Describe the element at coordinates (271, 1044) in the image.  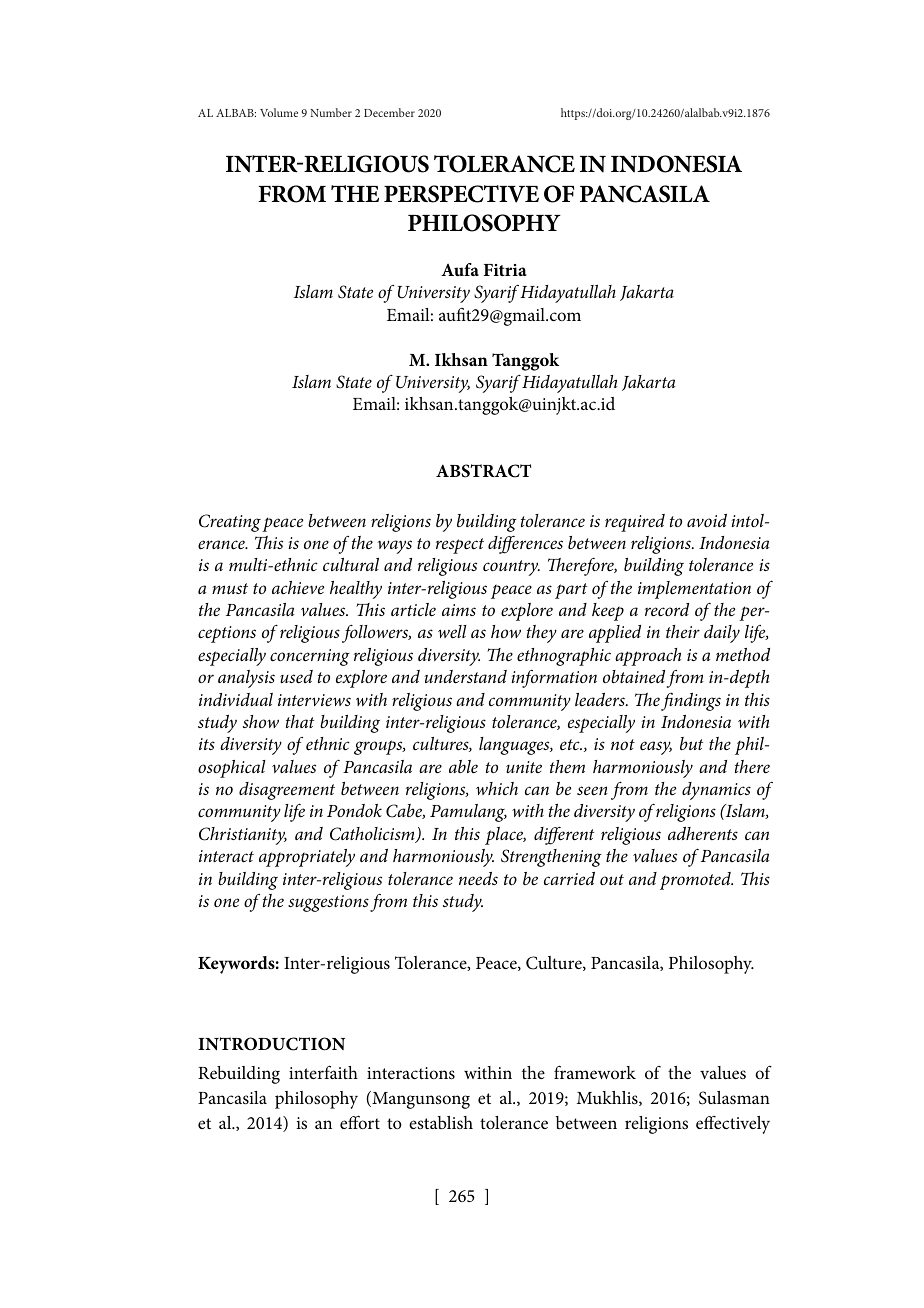
I see `INTRODUCTION` at that location.
